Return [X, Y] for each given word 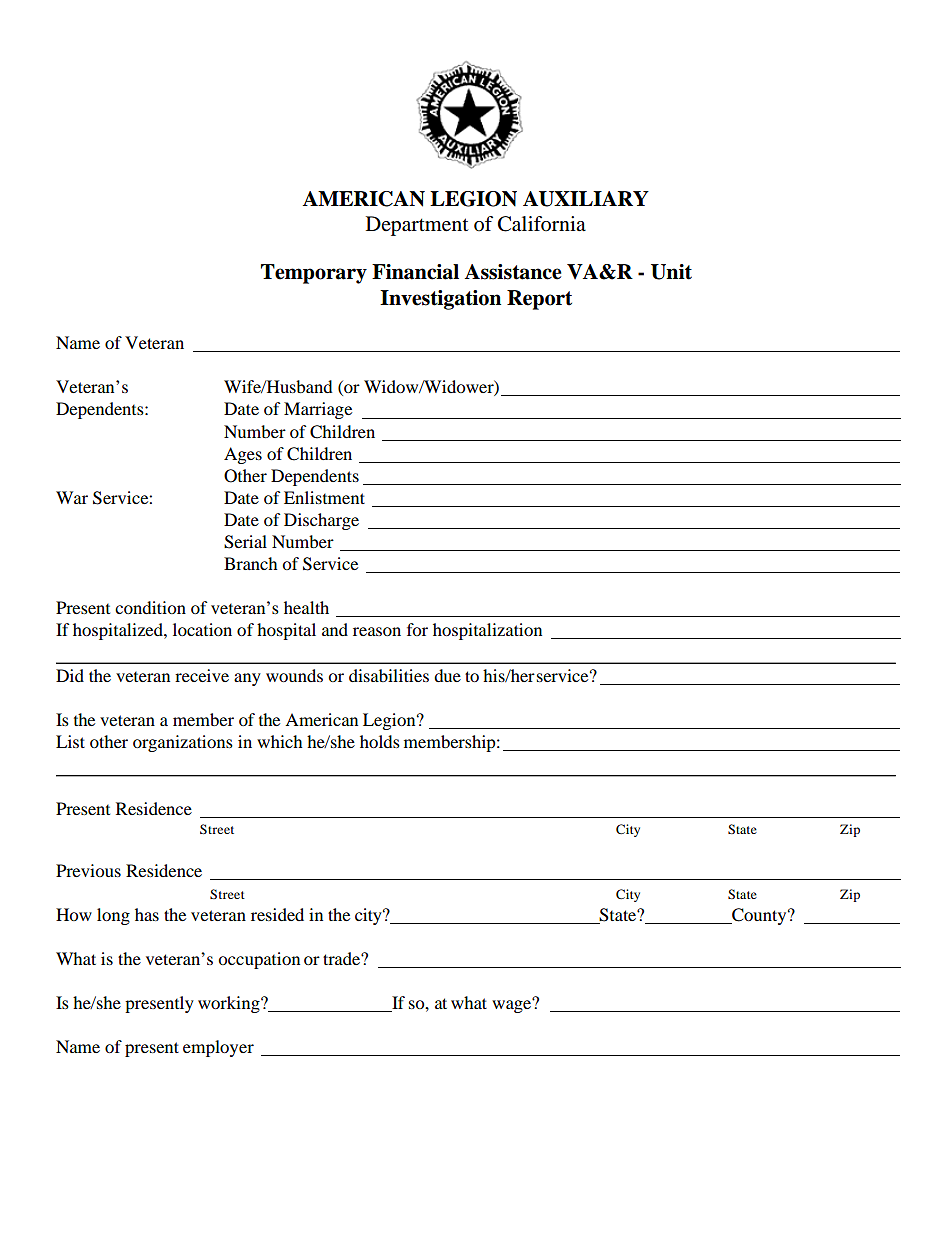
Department [417, 226]
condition [150, 607]
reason [377, 631]
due [447, 675]
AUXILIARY [586, 199]
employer [218, 1048]
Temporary [314, 274]
